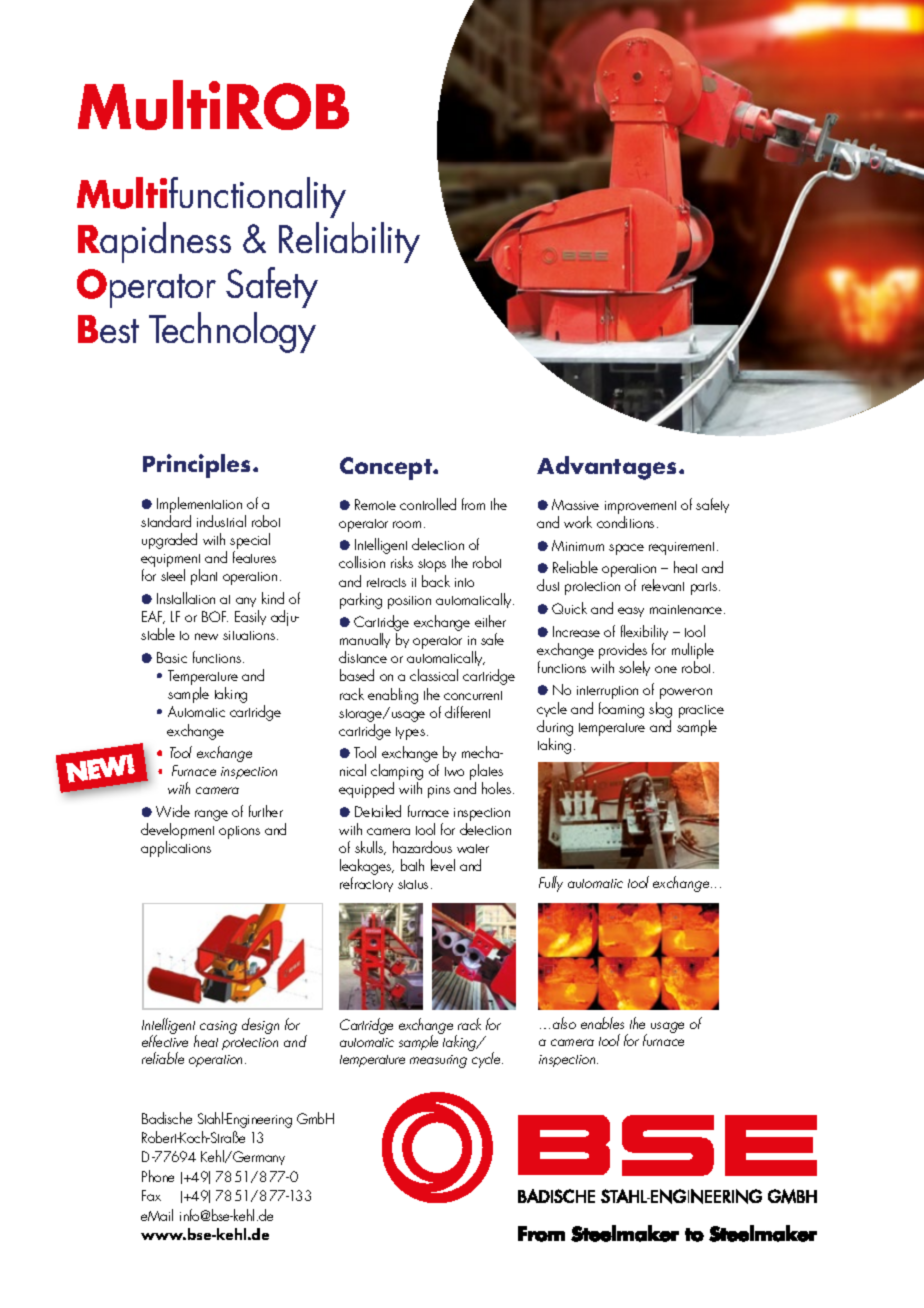 The height and width of the document is (1308, 924). Describe the element at coordinates (349, 242) in the document. I see `Reliability` at that location.
